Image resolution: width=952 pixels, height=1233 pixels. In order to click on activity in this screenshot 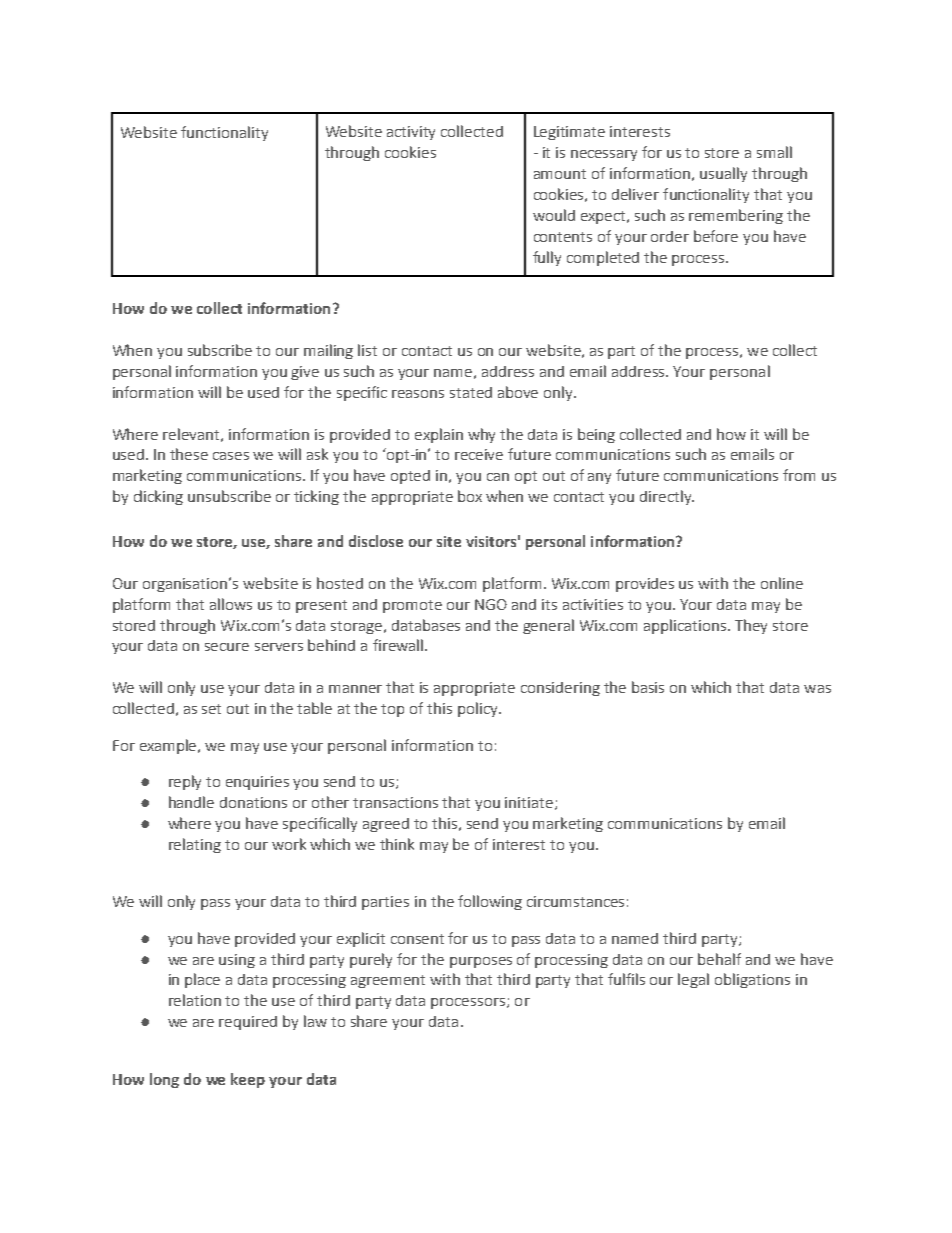, I will do `click(411, 133)`.
